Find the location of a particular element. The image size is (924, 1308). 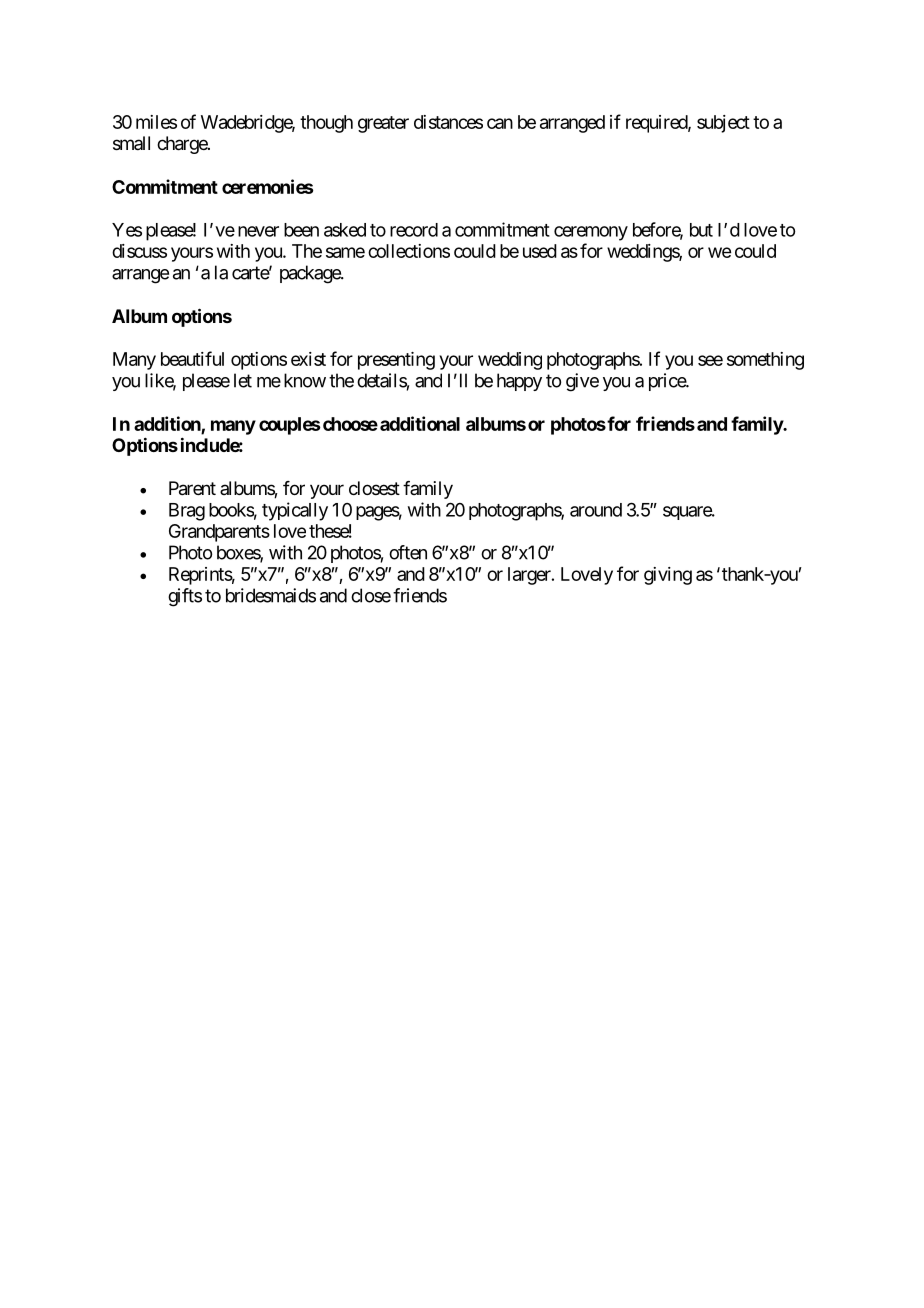

subject is located at coordinates (723, 124).
